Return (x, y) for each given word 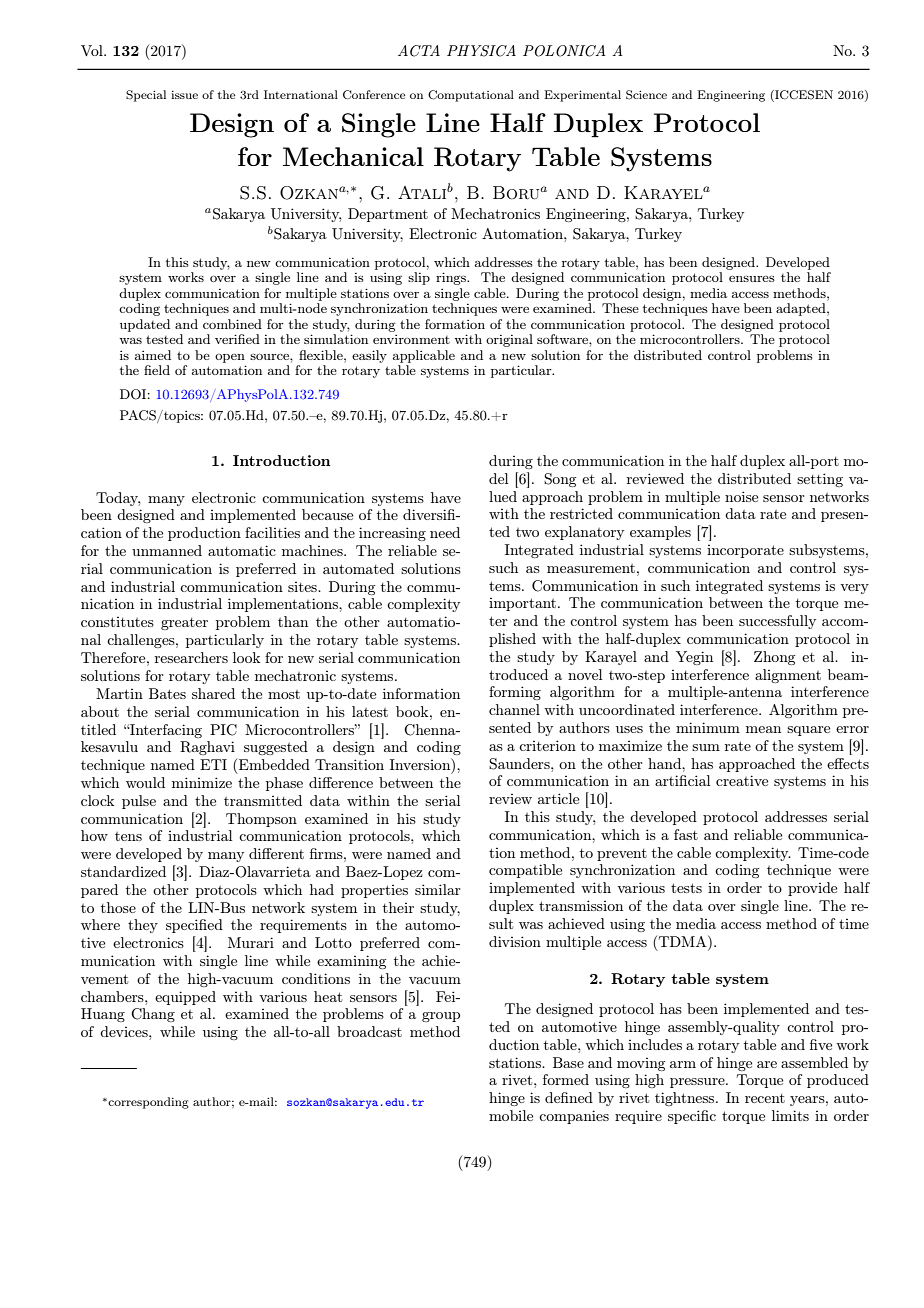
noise (741, 496)
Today (118, 499)
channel (514, 709)
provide (812, 889)
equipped (185, 998)
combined (232, 324)
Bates (167, 693)
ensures (752, 279)
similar (438, 889)
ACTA (419, 51)
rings (452, 278)
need (445, 532)
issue (184, 95)
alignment (788, 676)
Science (646, 95)
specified (194, 926)
